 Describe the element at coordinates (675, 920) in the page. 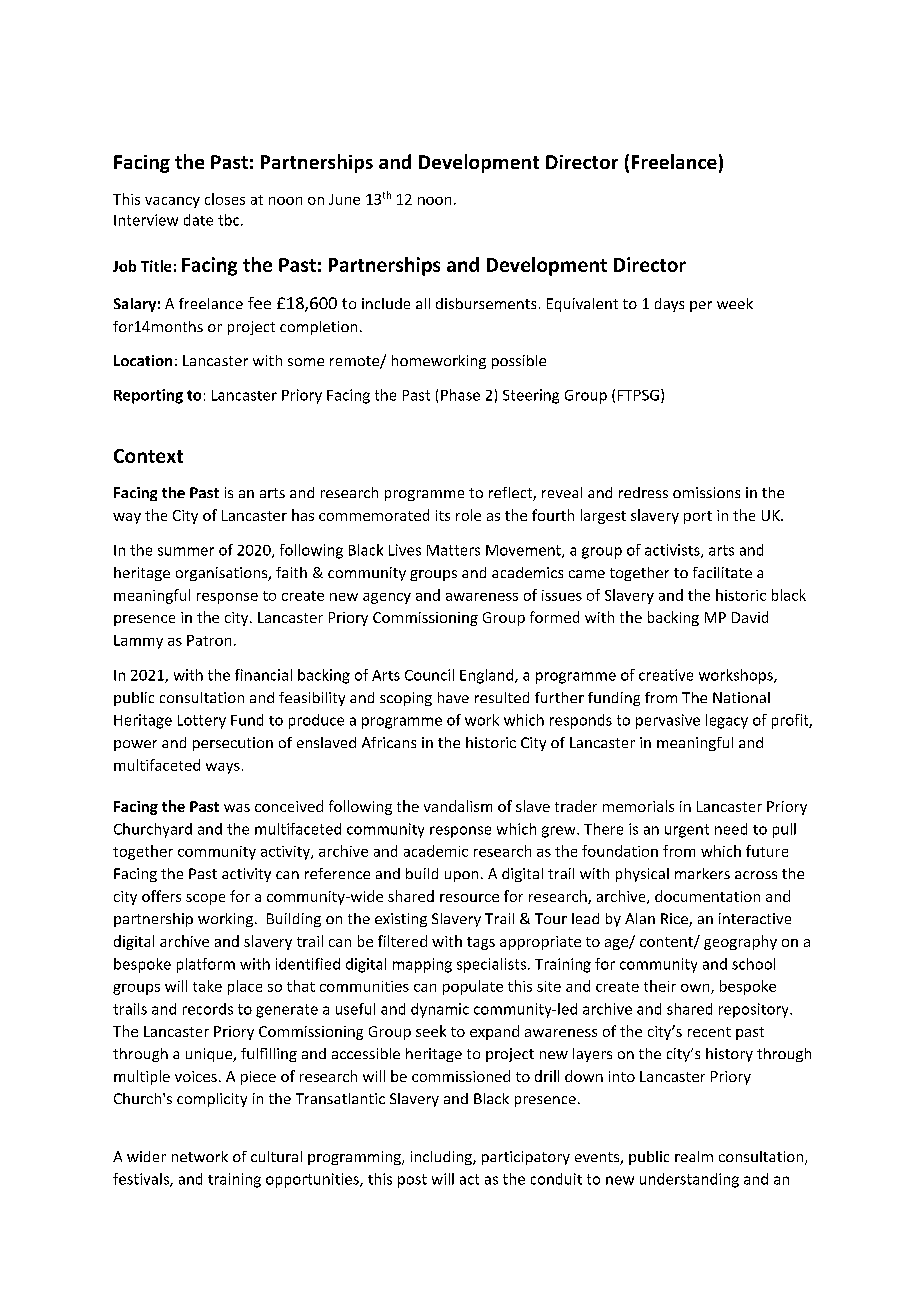

I see `Rice` at that location.
